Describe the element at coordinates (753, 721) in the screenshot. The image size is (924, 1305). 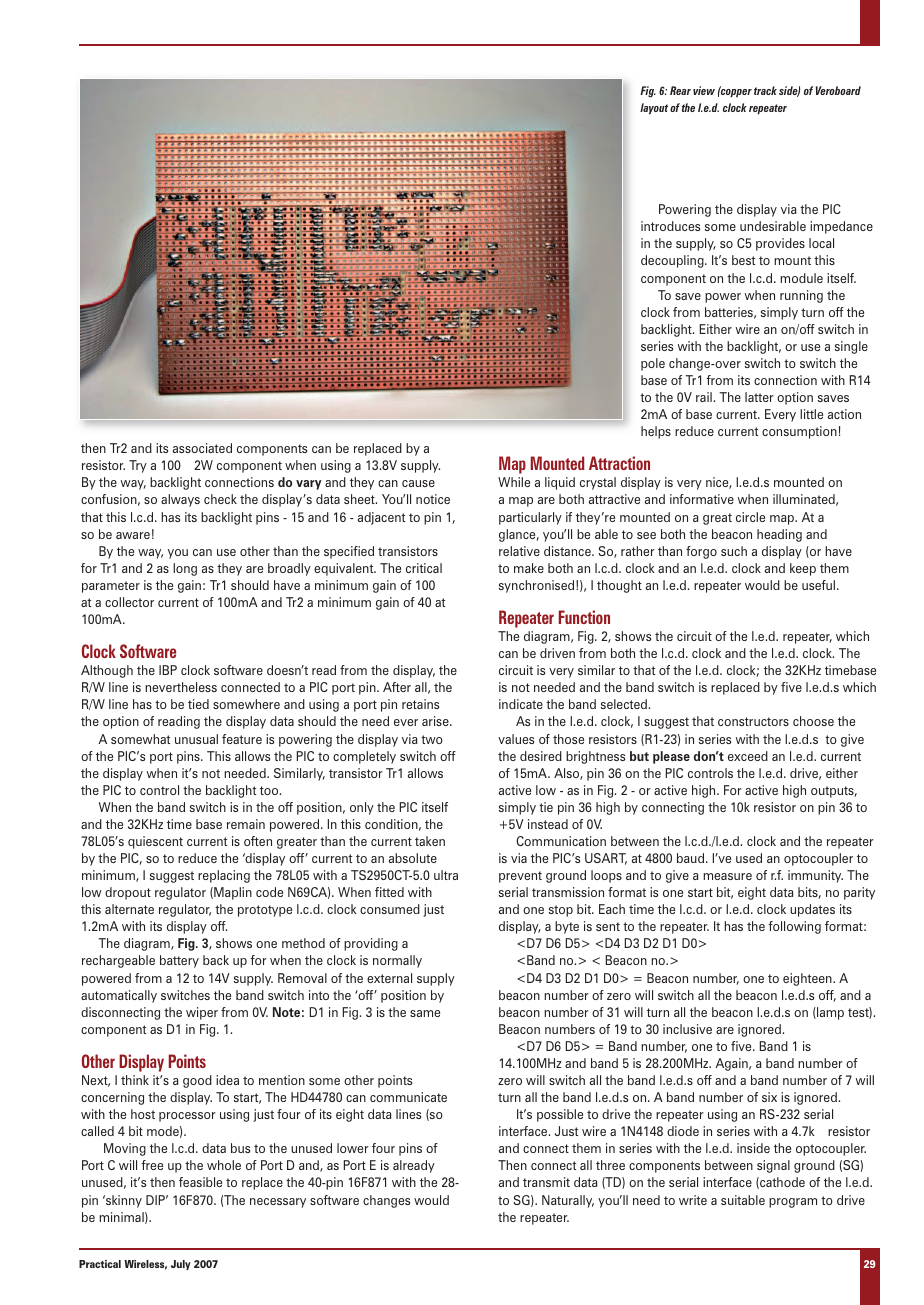
I see `constructors` at that location.
